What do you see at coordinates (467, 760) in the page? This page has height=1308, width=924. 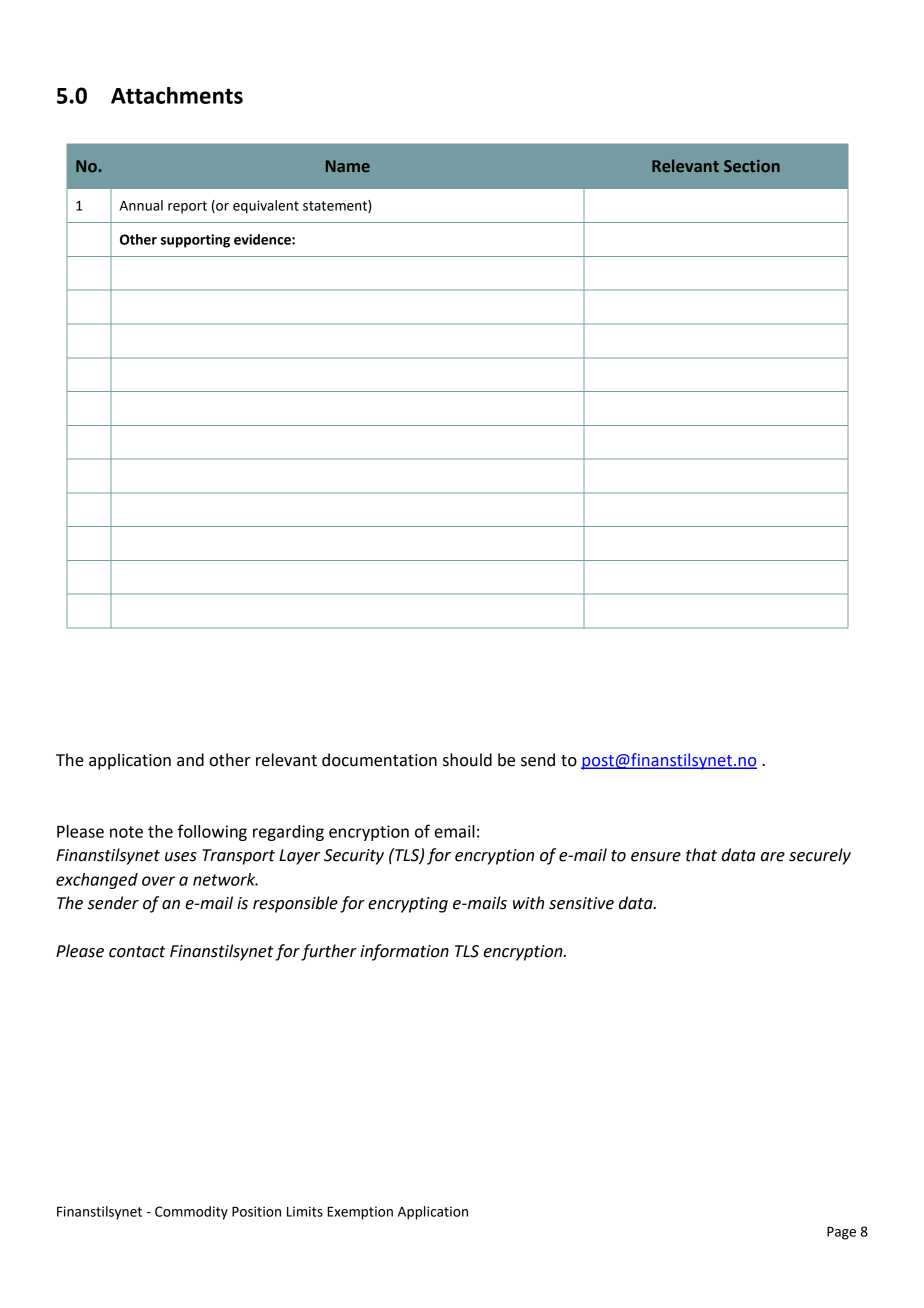 I see `should` at bounding box center [467, 760].
